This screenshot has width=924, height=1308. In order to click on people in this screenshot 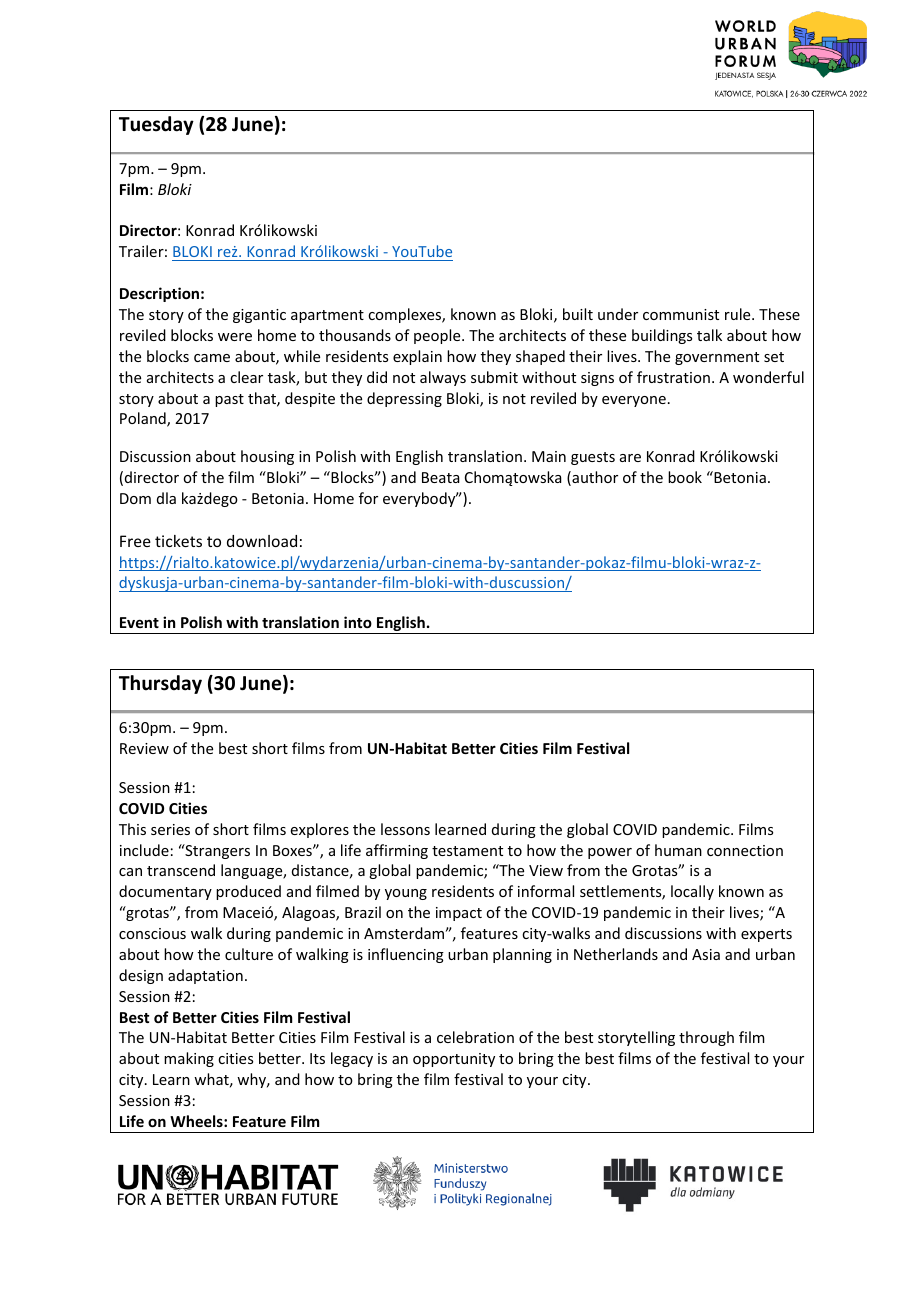, I will do `click(438, 336)`.
